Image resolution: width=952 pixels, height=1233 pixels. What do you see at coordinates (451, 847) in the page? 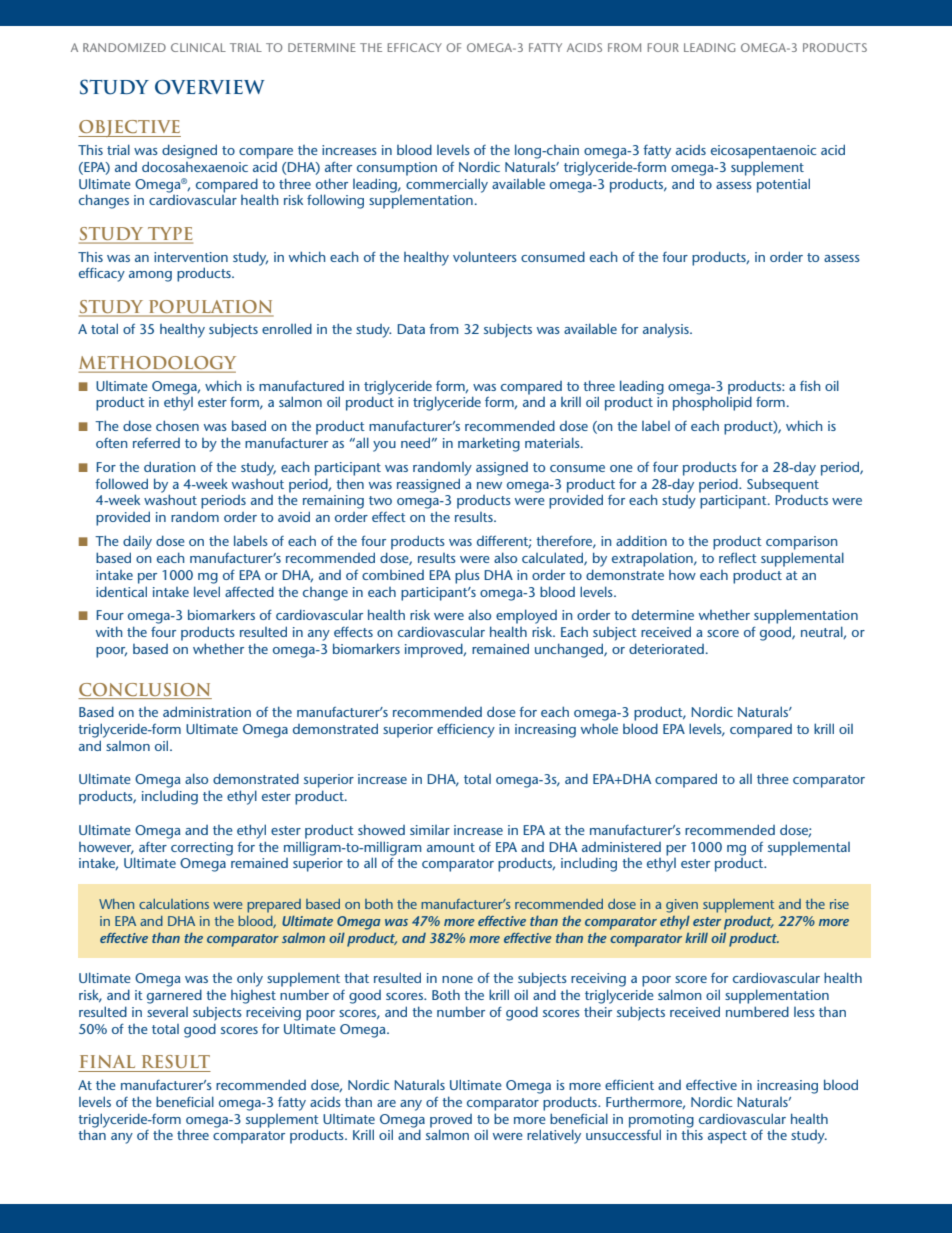
I see `amount` at bounding box center [451, 847].
